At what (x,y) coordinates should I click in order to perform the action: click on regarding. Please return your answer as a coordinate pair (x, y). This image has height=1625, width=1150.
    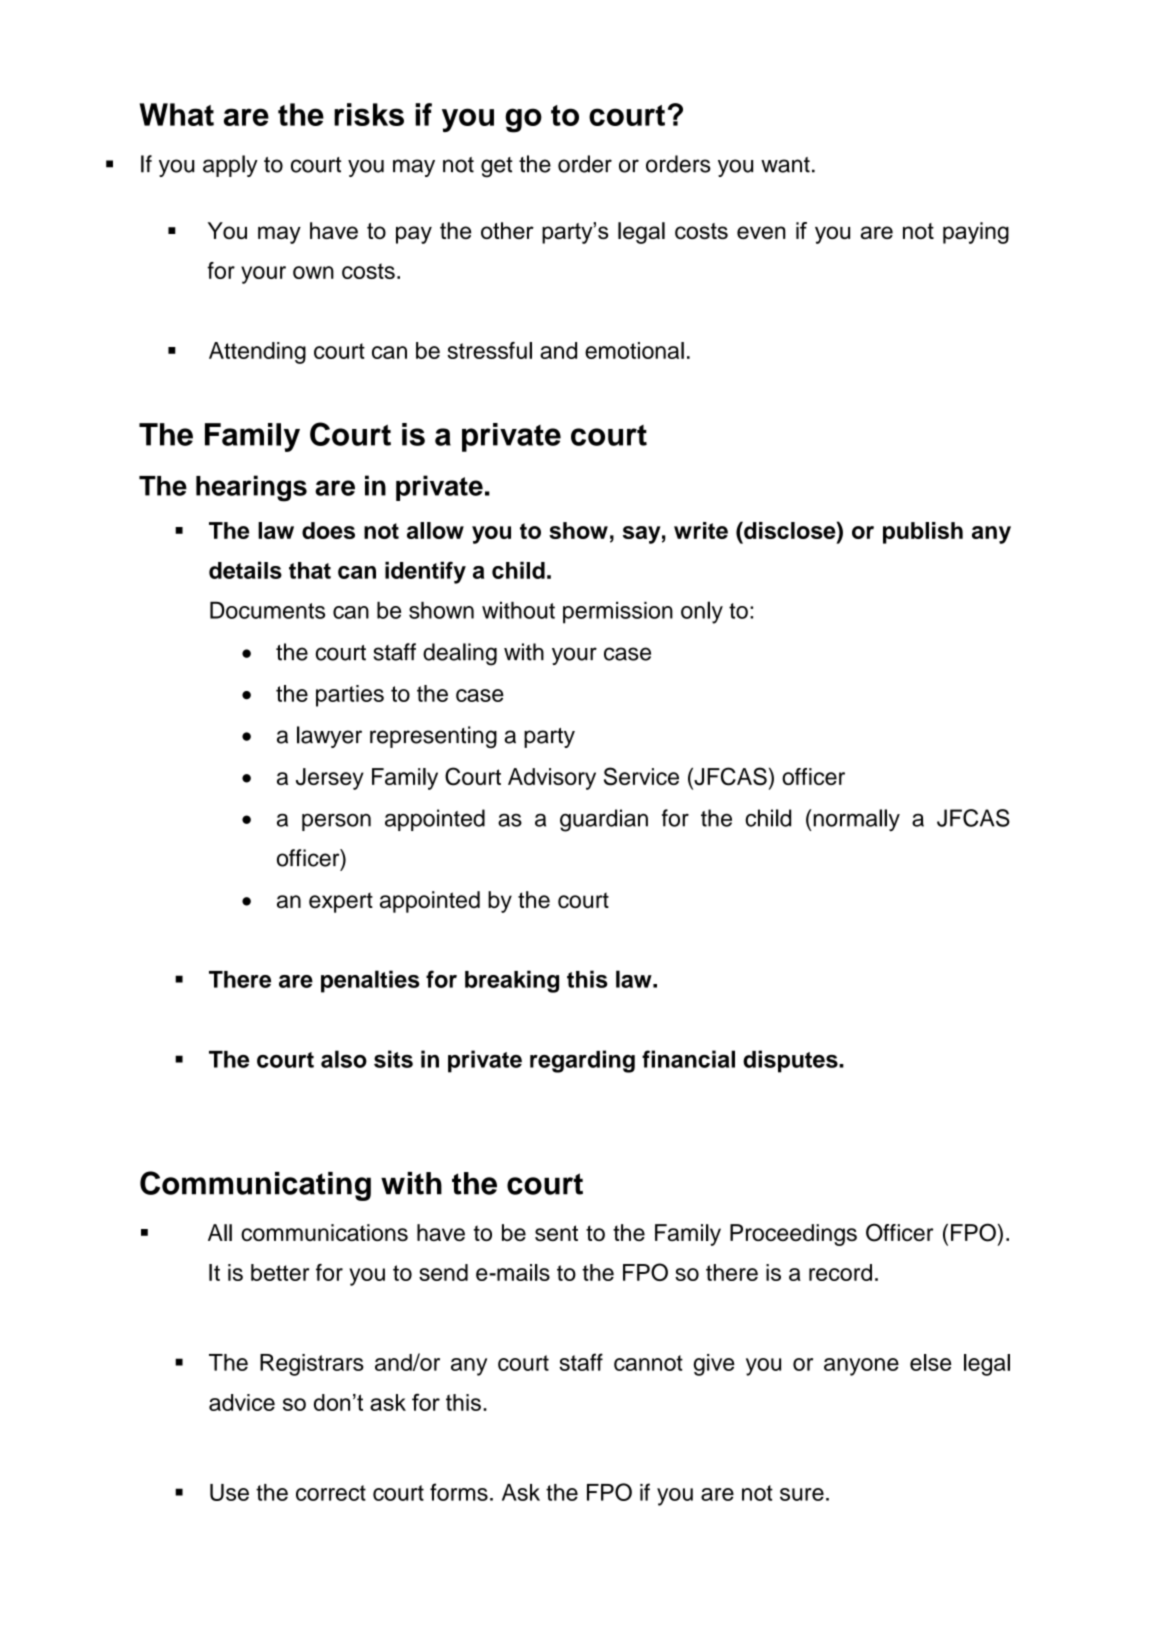
    Looking at the image, I should click on (582, 1061).
